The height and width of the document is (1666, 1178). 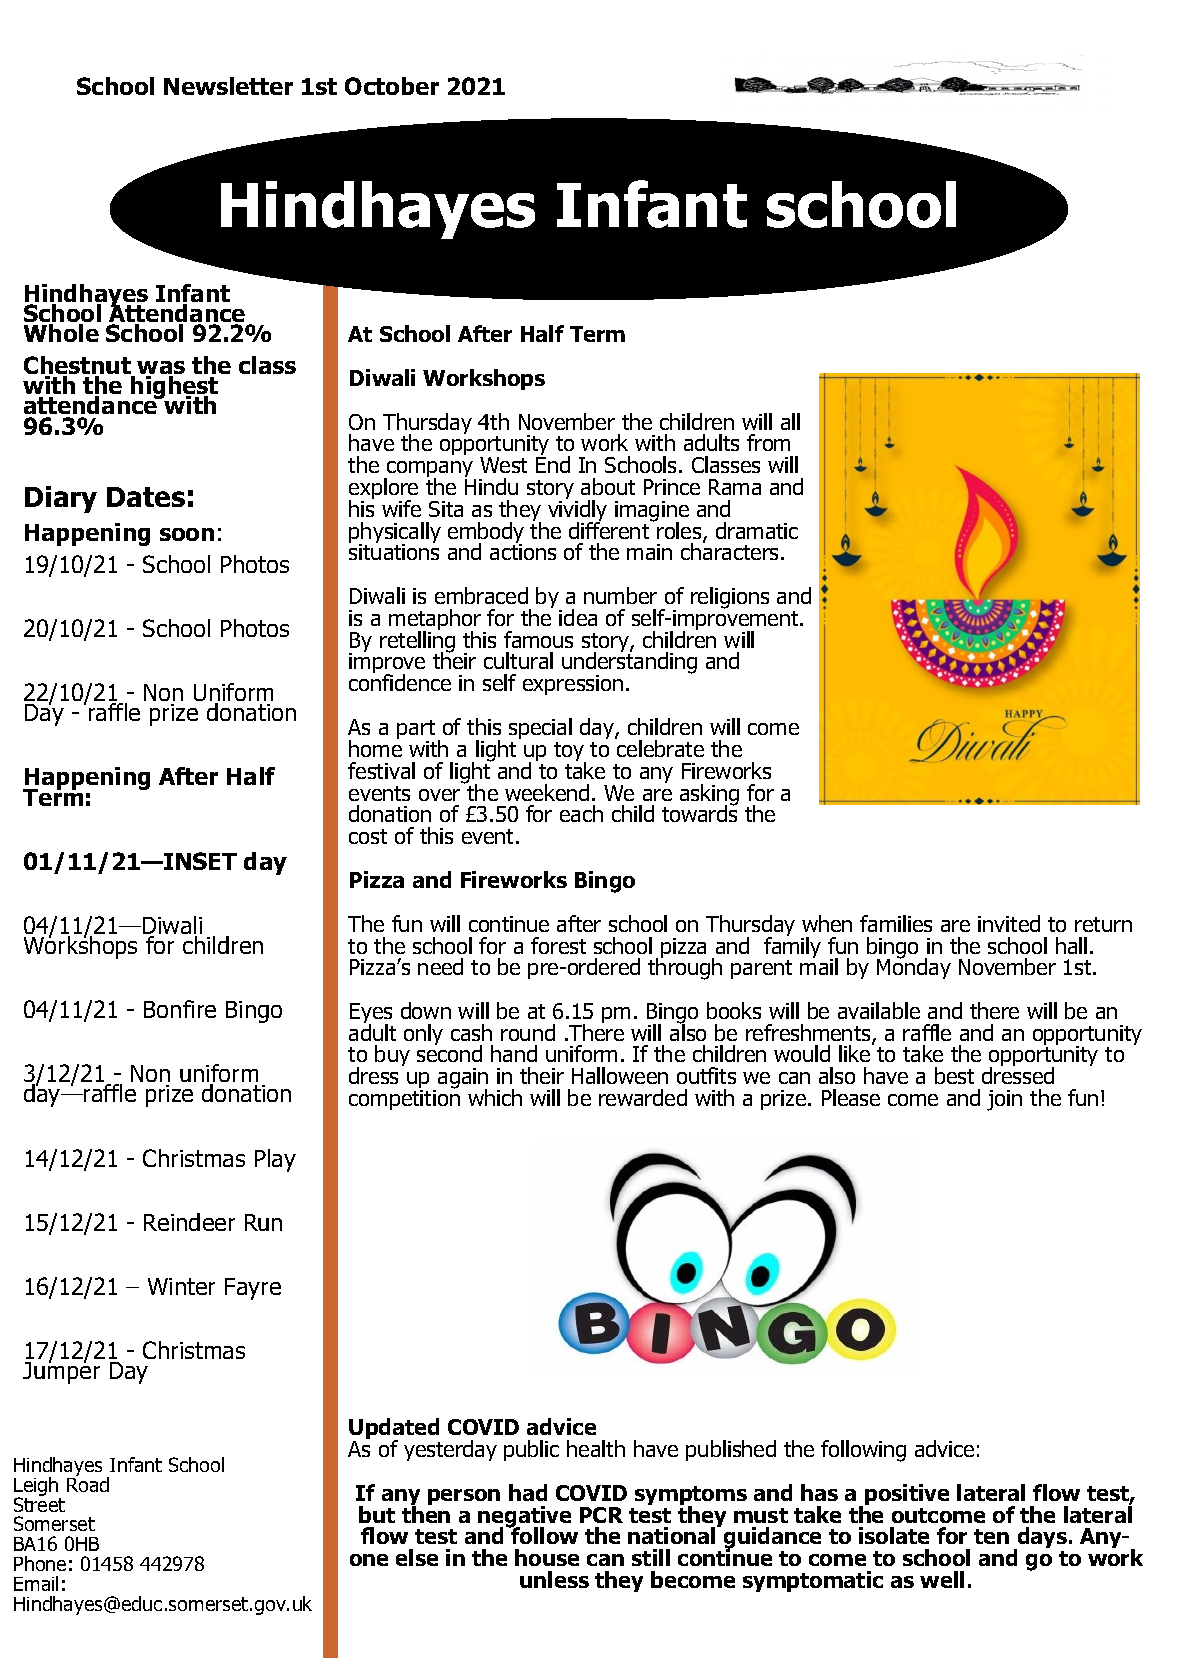 What do you see at coordinates (581, 813) in the document?
I see `each` at bounding box center [581, 813].
